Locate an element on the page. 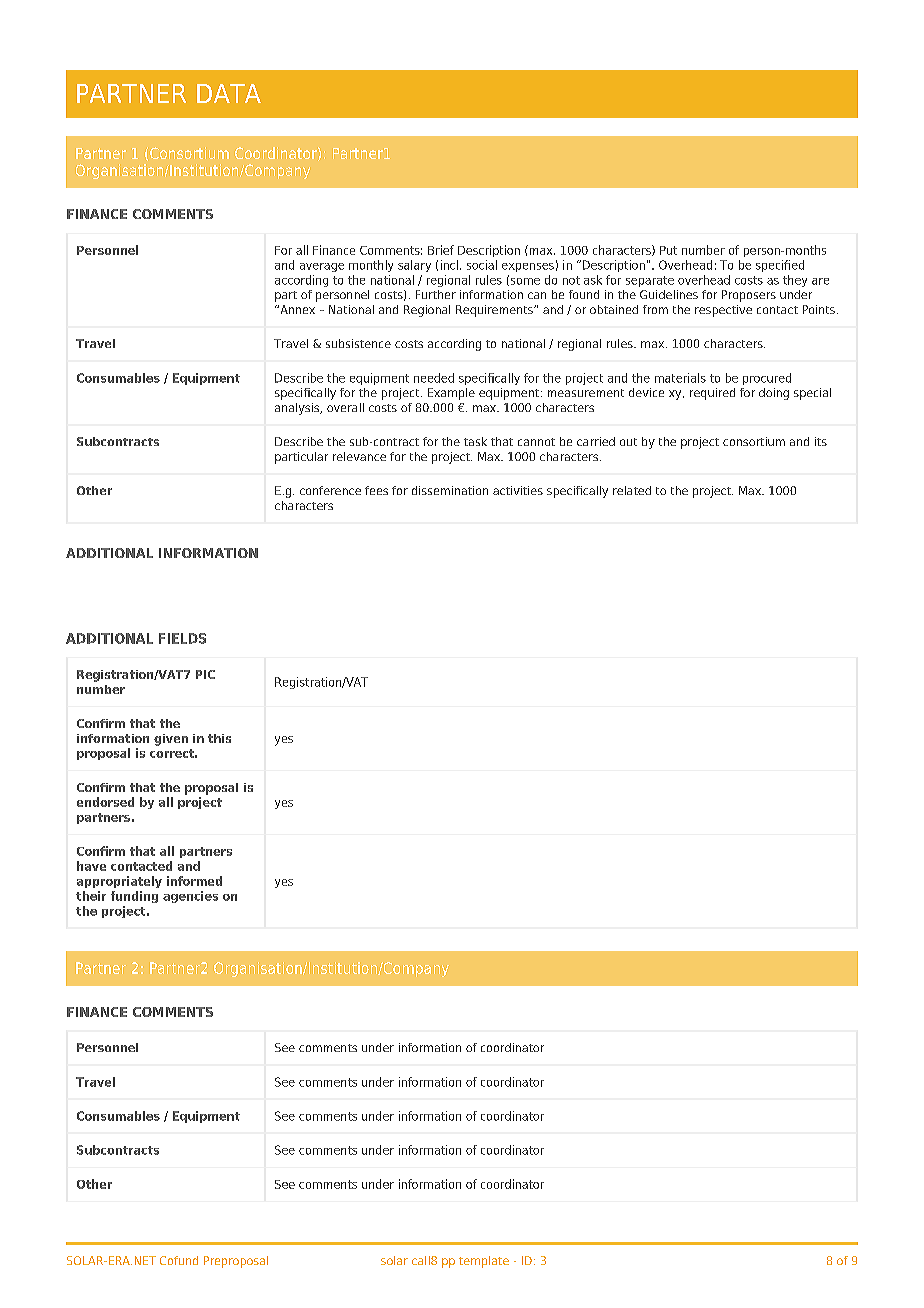  Example is located at coordinates (451, 394).
